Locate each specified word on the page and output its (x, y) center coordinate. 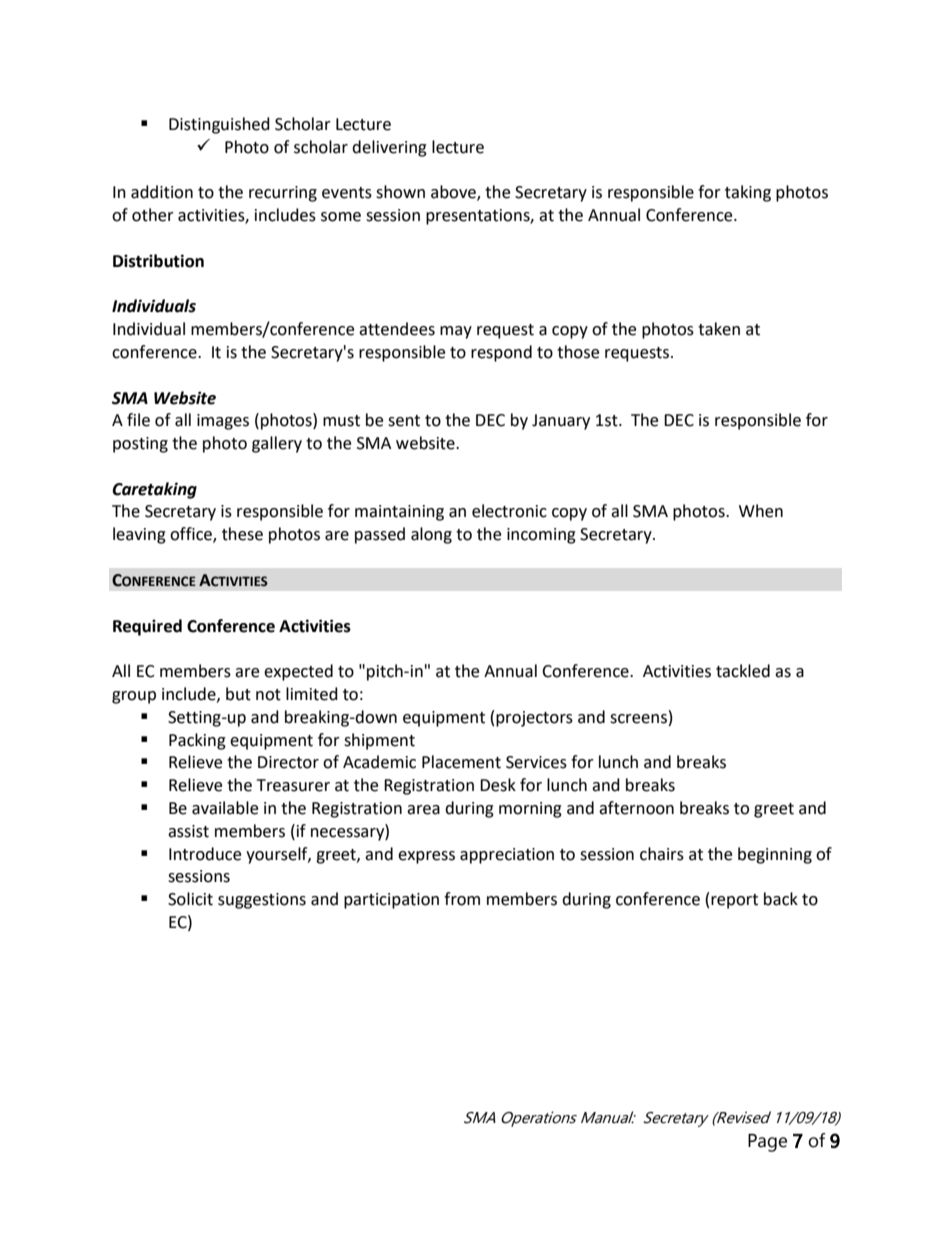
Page (767, 1143)
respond (501, 353)
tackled (743, 671)
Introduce (205, 854)
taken (719, 329)
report (734, 901)
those (578, 352)
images (223, 422)
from (462, 899)
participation (391, 901)
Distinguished (219, 125)
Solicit (190, 899)
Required (147, 627)
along (431, 535)
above (454, 193)
